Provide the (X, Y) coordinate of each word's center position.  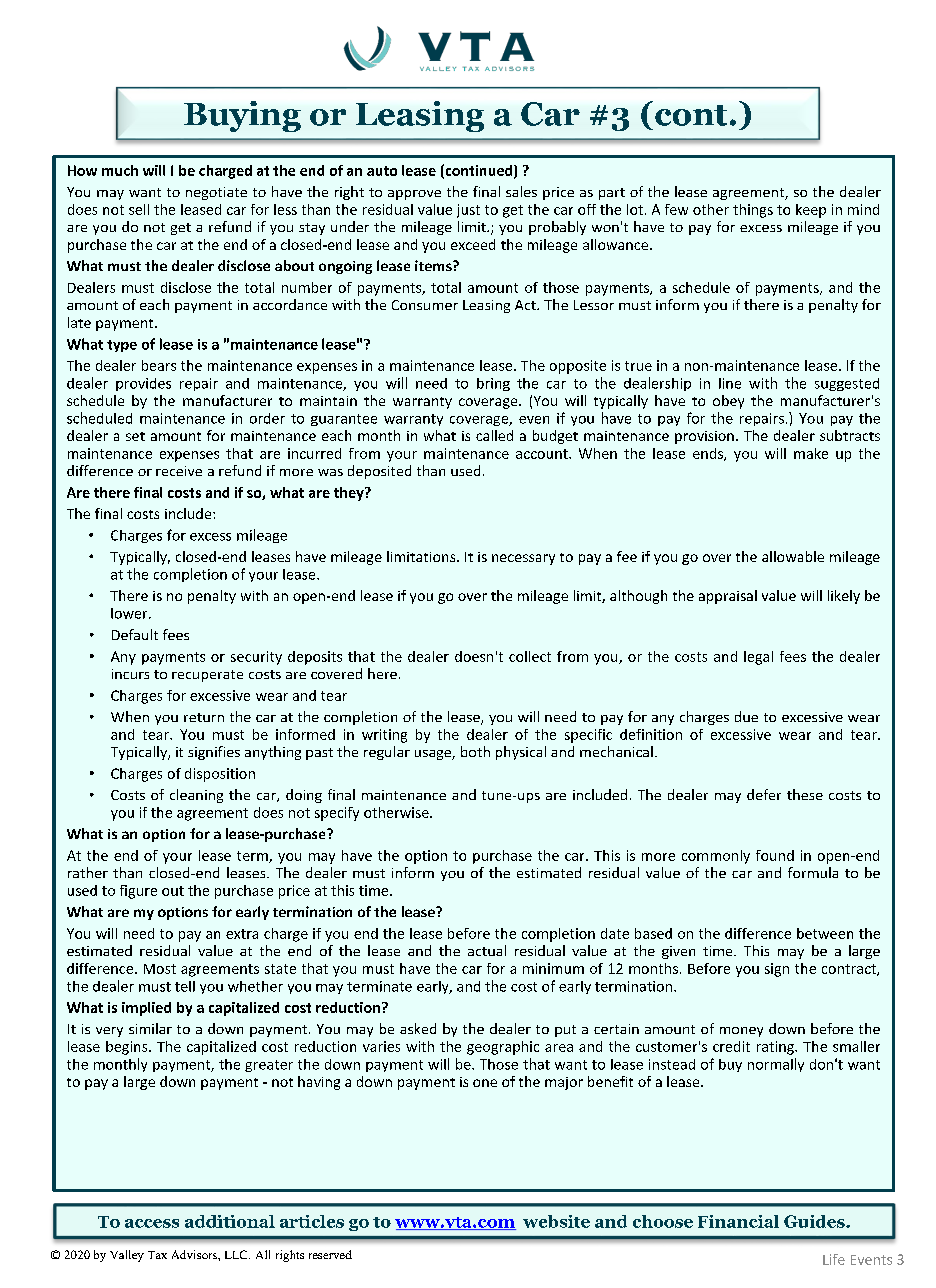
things (753, 211)
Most (160, 969)
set (135, 436)
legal (758, 658)
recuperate (207, 676)
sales (521, 191)
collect (530, 656)
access (152, 1223)
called (494, 435)
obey (728, 402)
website (556, 1221)
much (120, 170)
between (825, 933)
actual (487, 950)
